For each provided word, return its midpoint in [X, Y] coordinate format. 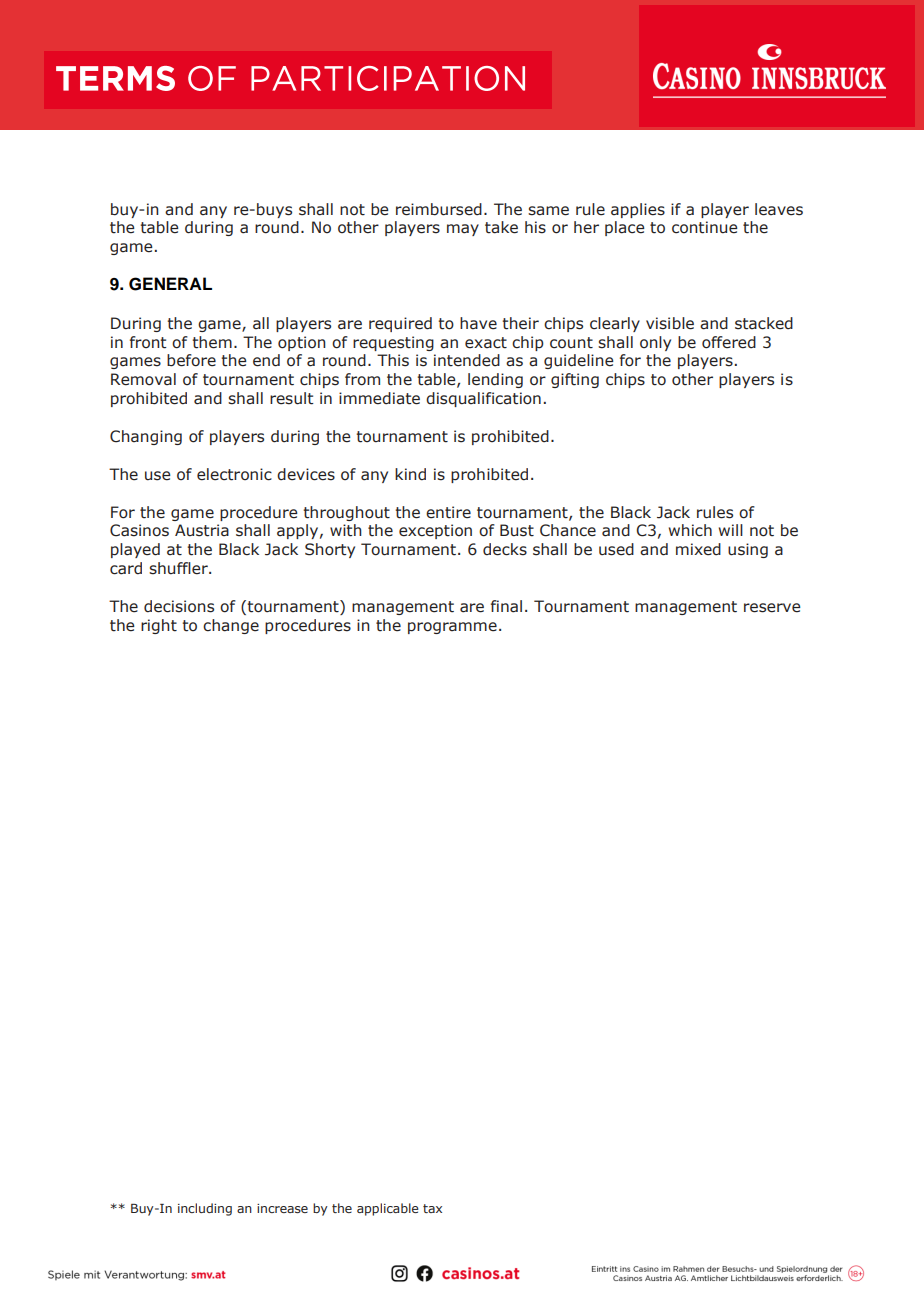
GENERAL [170, 284]
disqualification [483, 399]
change [231, 626]
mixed [698, 549]
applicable [388, 1209]
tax [432, 1208]
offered [729, 342]
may [463, 230]
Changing [146, 437]
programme [452, 628]
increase [282, 1208]
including [205, 1209]
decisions [179, 606]
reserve [772, 608]
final [506, 606]
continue [705, 227]
